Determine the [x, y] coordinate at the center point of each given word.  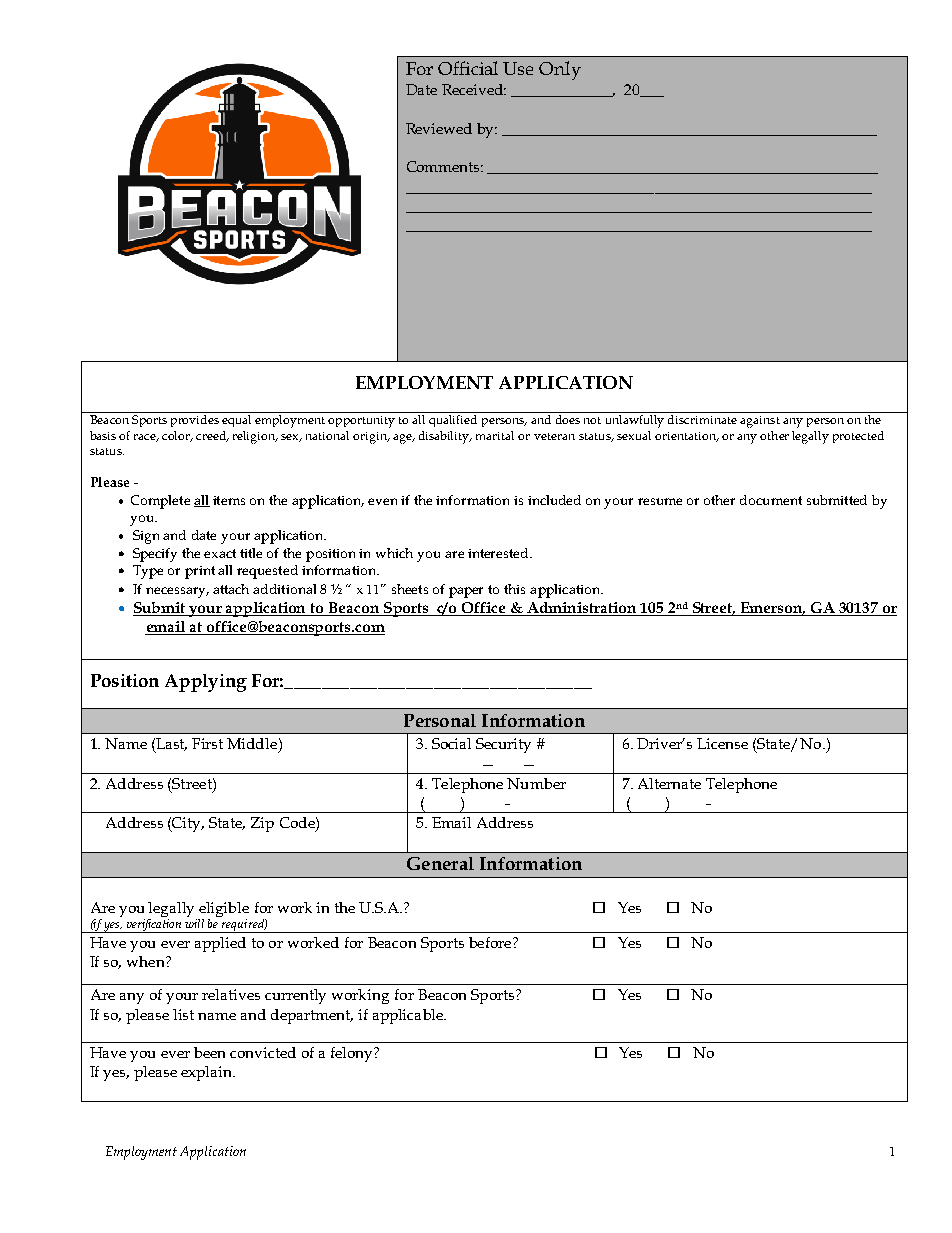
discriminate [702, 419]
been [209, 1052]
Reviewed [439, 128]
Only [560, 70]
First [207, 743]
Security [503, 745]
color [177, 436]
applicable [409, 1016]
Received [474, 89]
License [722, 743]
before [491, 942]
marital [495, 435]
